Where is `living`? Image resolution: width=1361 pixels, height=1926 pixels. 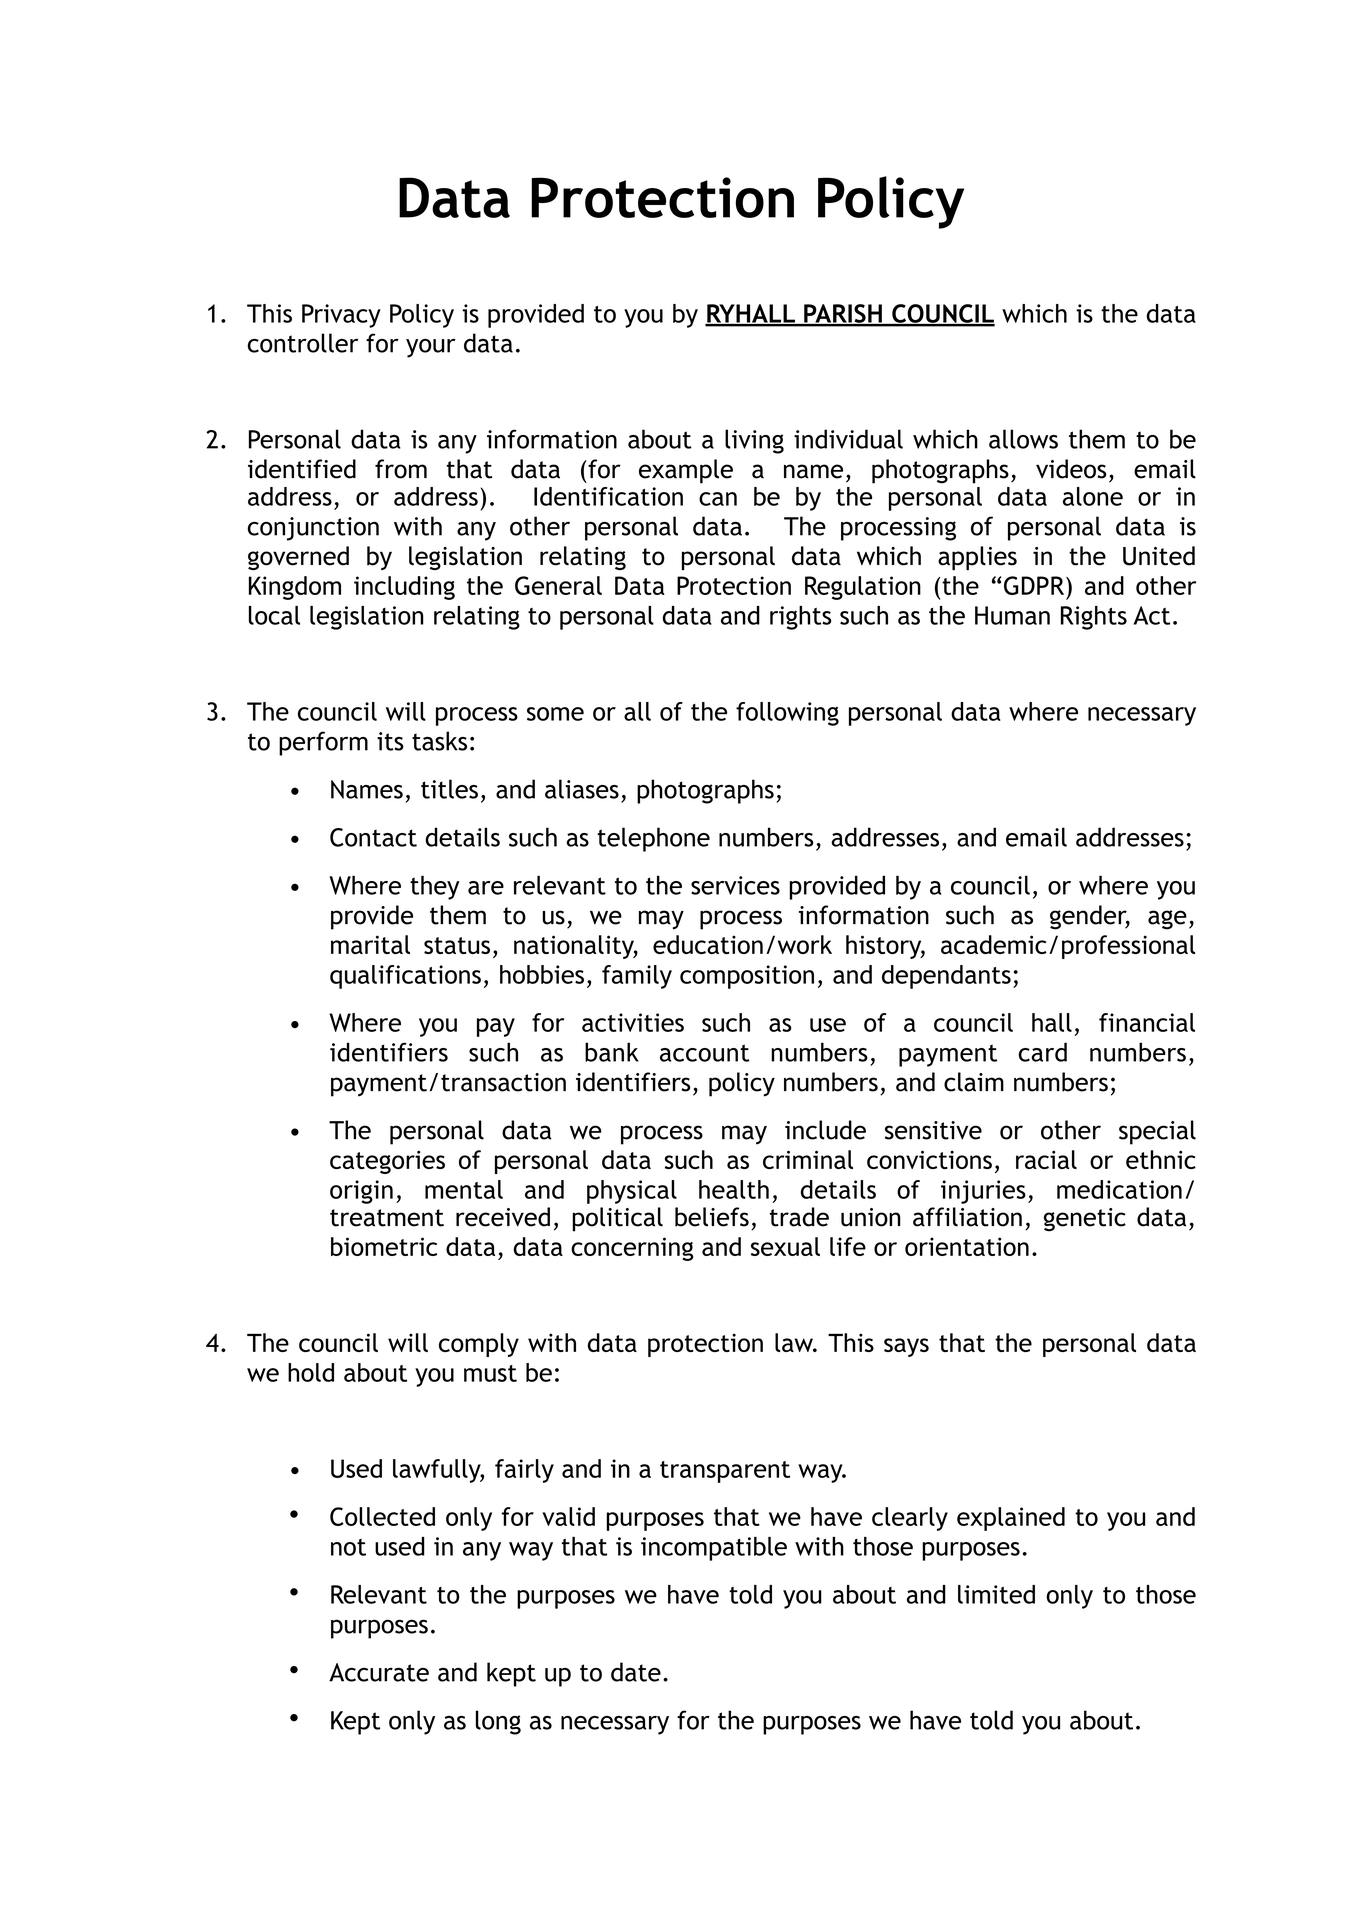 living is located at coordinates (754, 441).
